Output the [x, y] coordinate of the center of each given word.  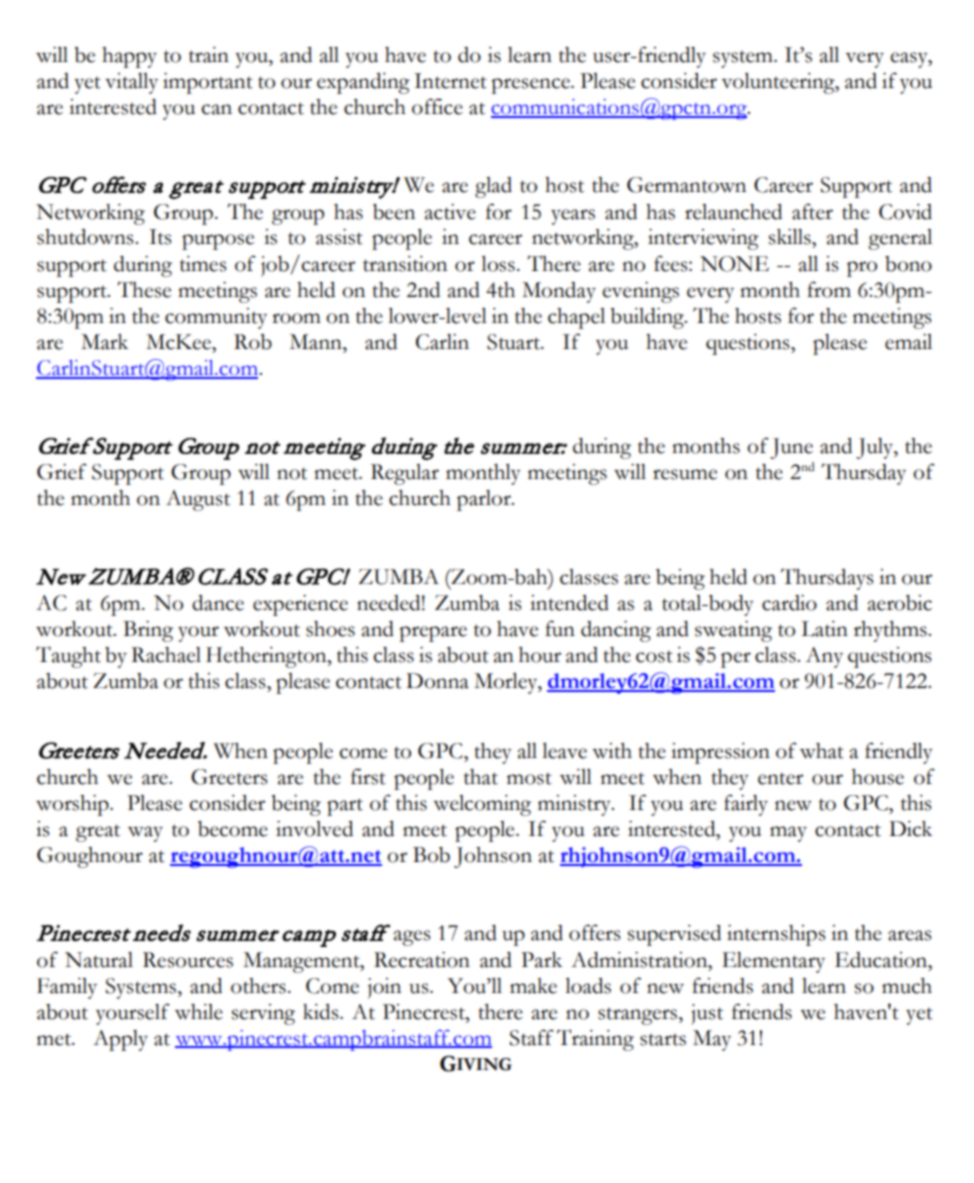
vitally [131, 83]
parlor [485, 500]
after [812, 211]
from [829, 289]
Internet [450, 81]
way [145, 834]
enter [780, 779]
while [199, 1012]
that [481, 777]
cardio [789, 603]
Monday [559, 292]
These [144, 289]
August [198, 500]
